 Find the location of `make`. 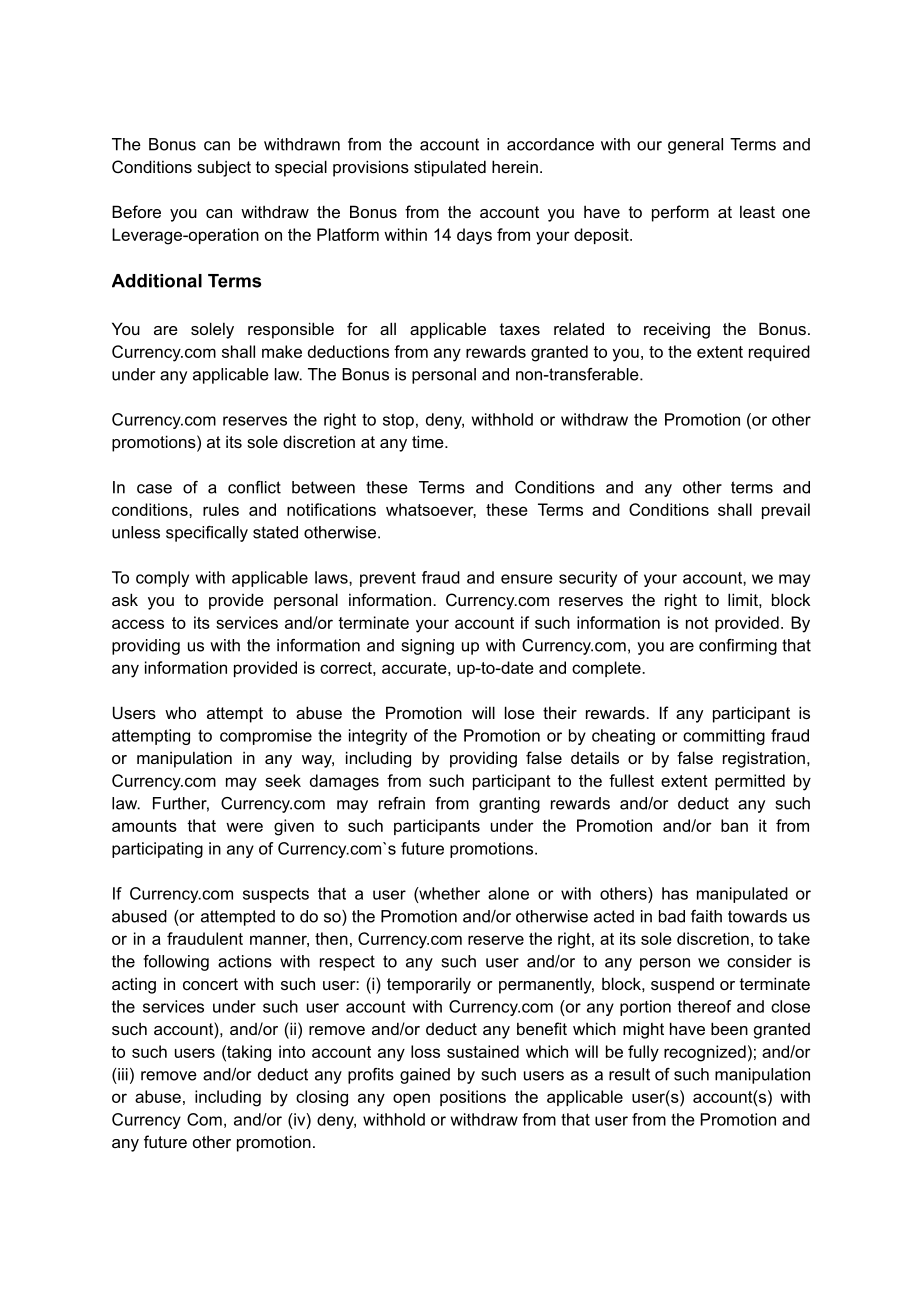

make is located at coordinates (282, 351).
